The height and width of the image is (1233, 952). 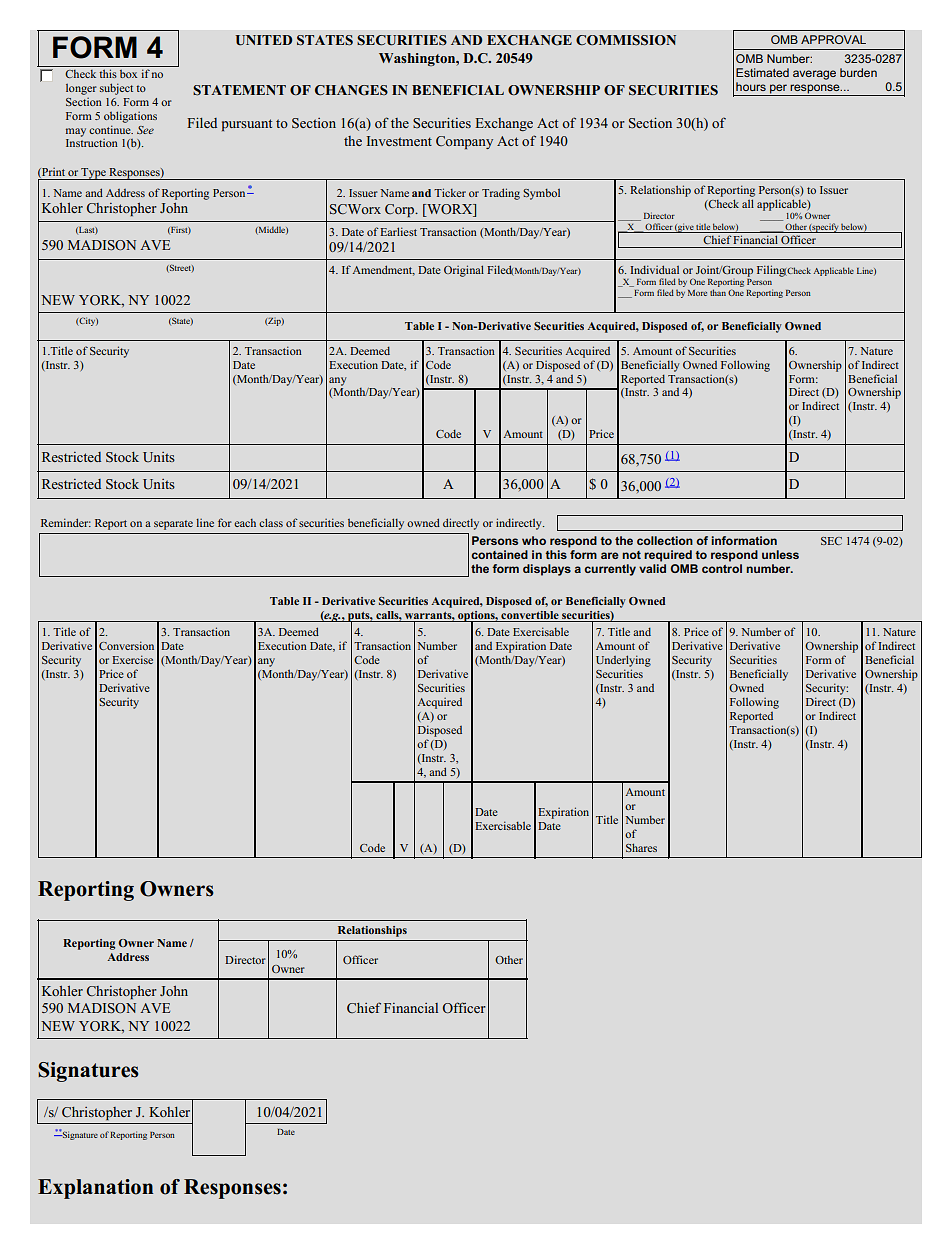 What do you see at coordinates (762, 72) in the image?
I see `Estimated` at bounding box center [762, 72].
